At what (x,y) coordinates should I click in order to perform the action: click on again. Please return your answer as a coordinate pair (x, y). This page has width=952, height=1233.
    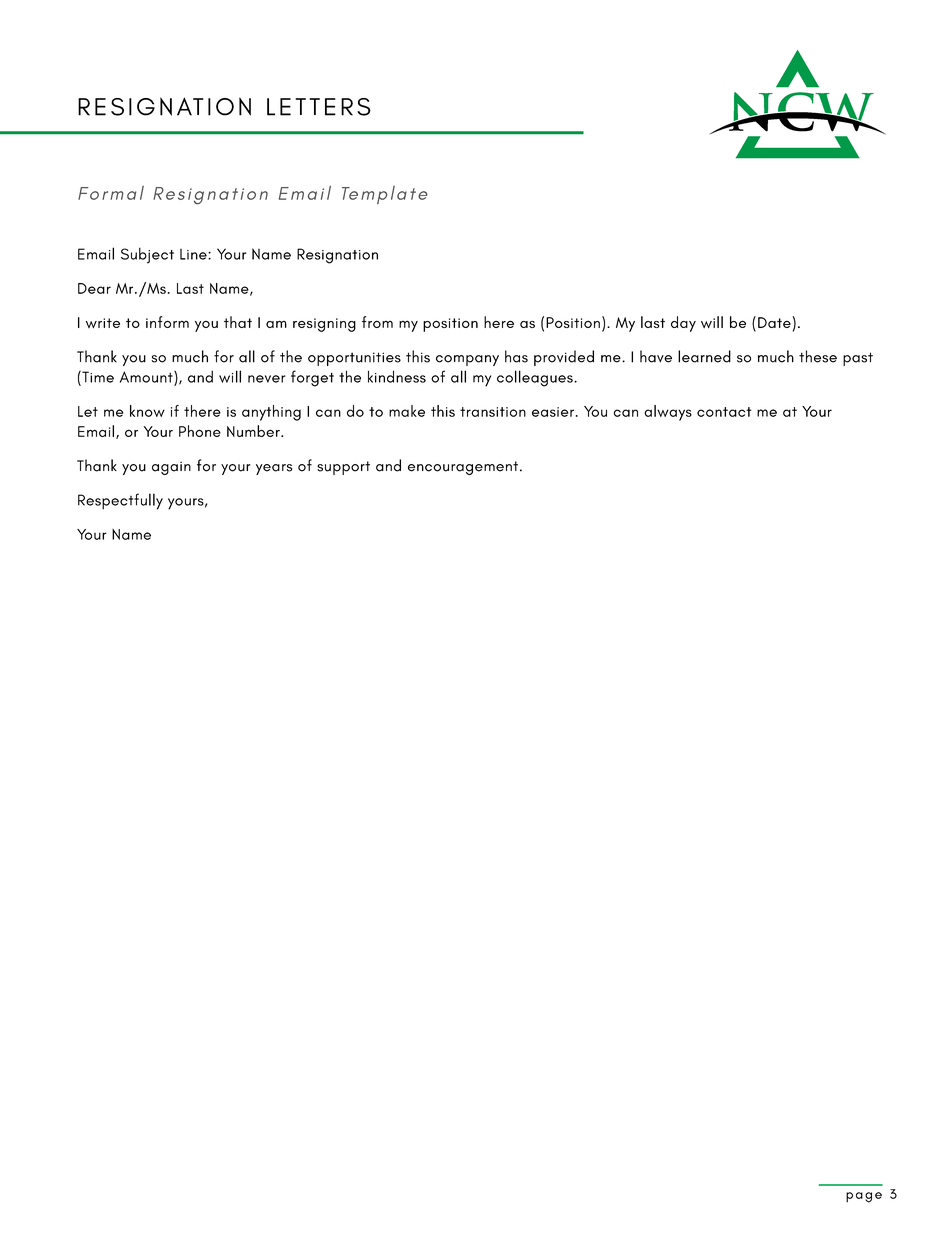
    Looking at the image, I should click on (171, 468).
